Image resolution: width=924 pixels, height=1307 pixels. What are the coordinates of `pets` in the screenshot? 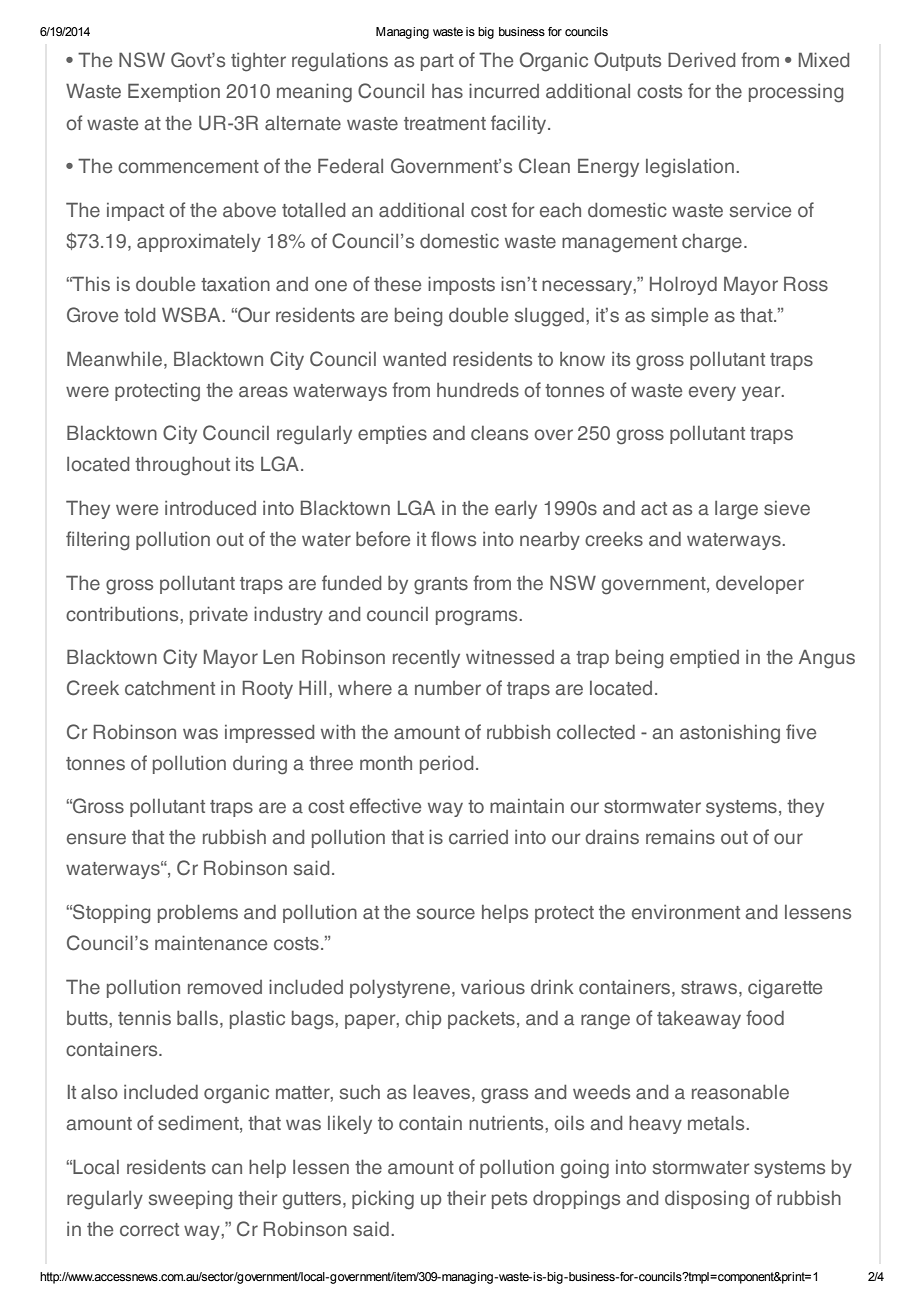 It's located at (509, 1200).
